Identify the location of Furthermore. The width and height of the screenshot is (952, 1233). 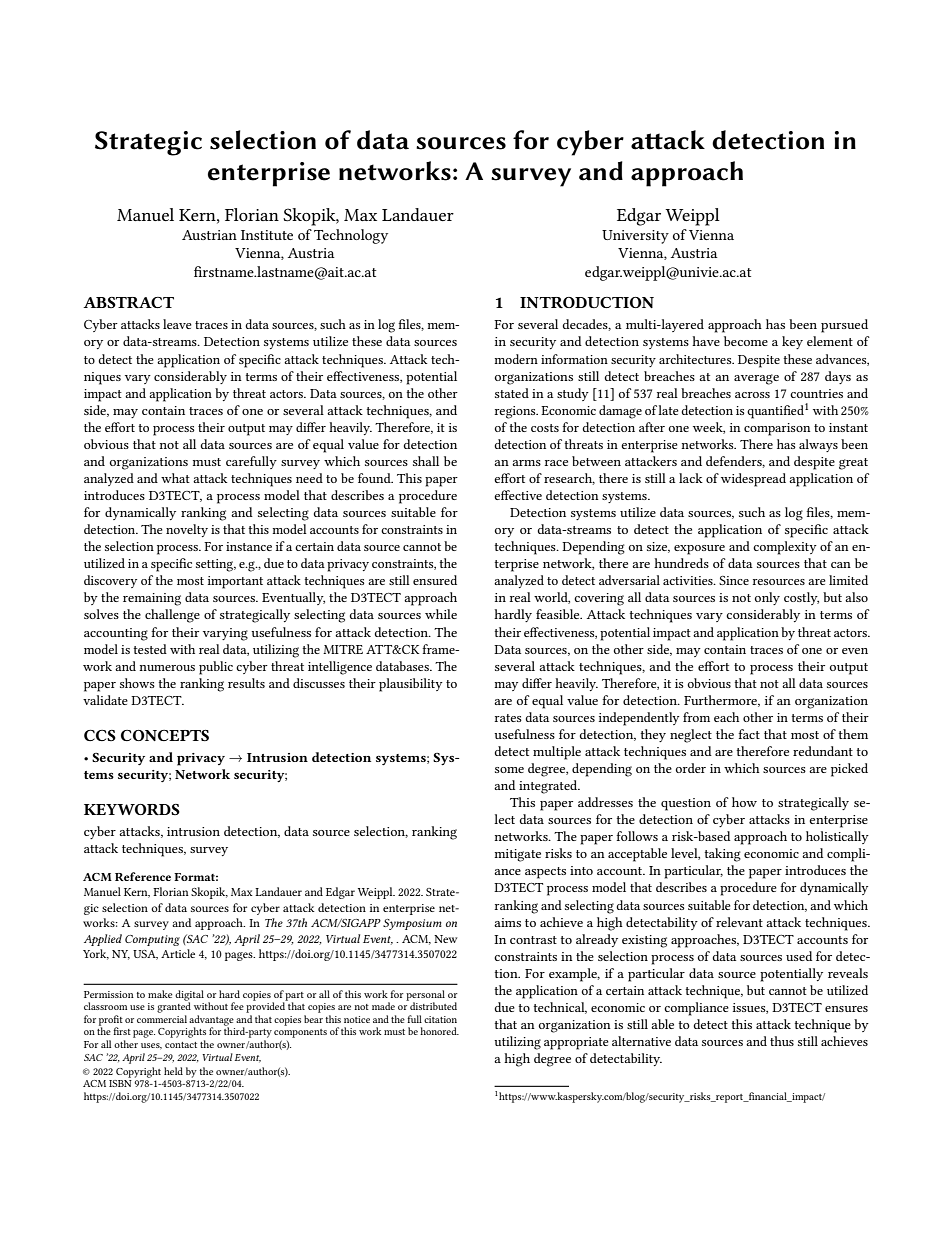
(722, 701).
